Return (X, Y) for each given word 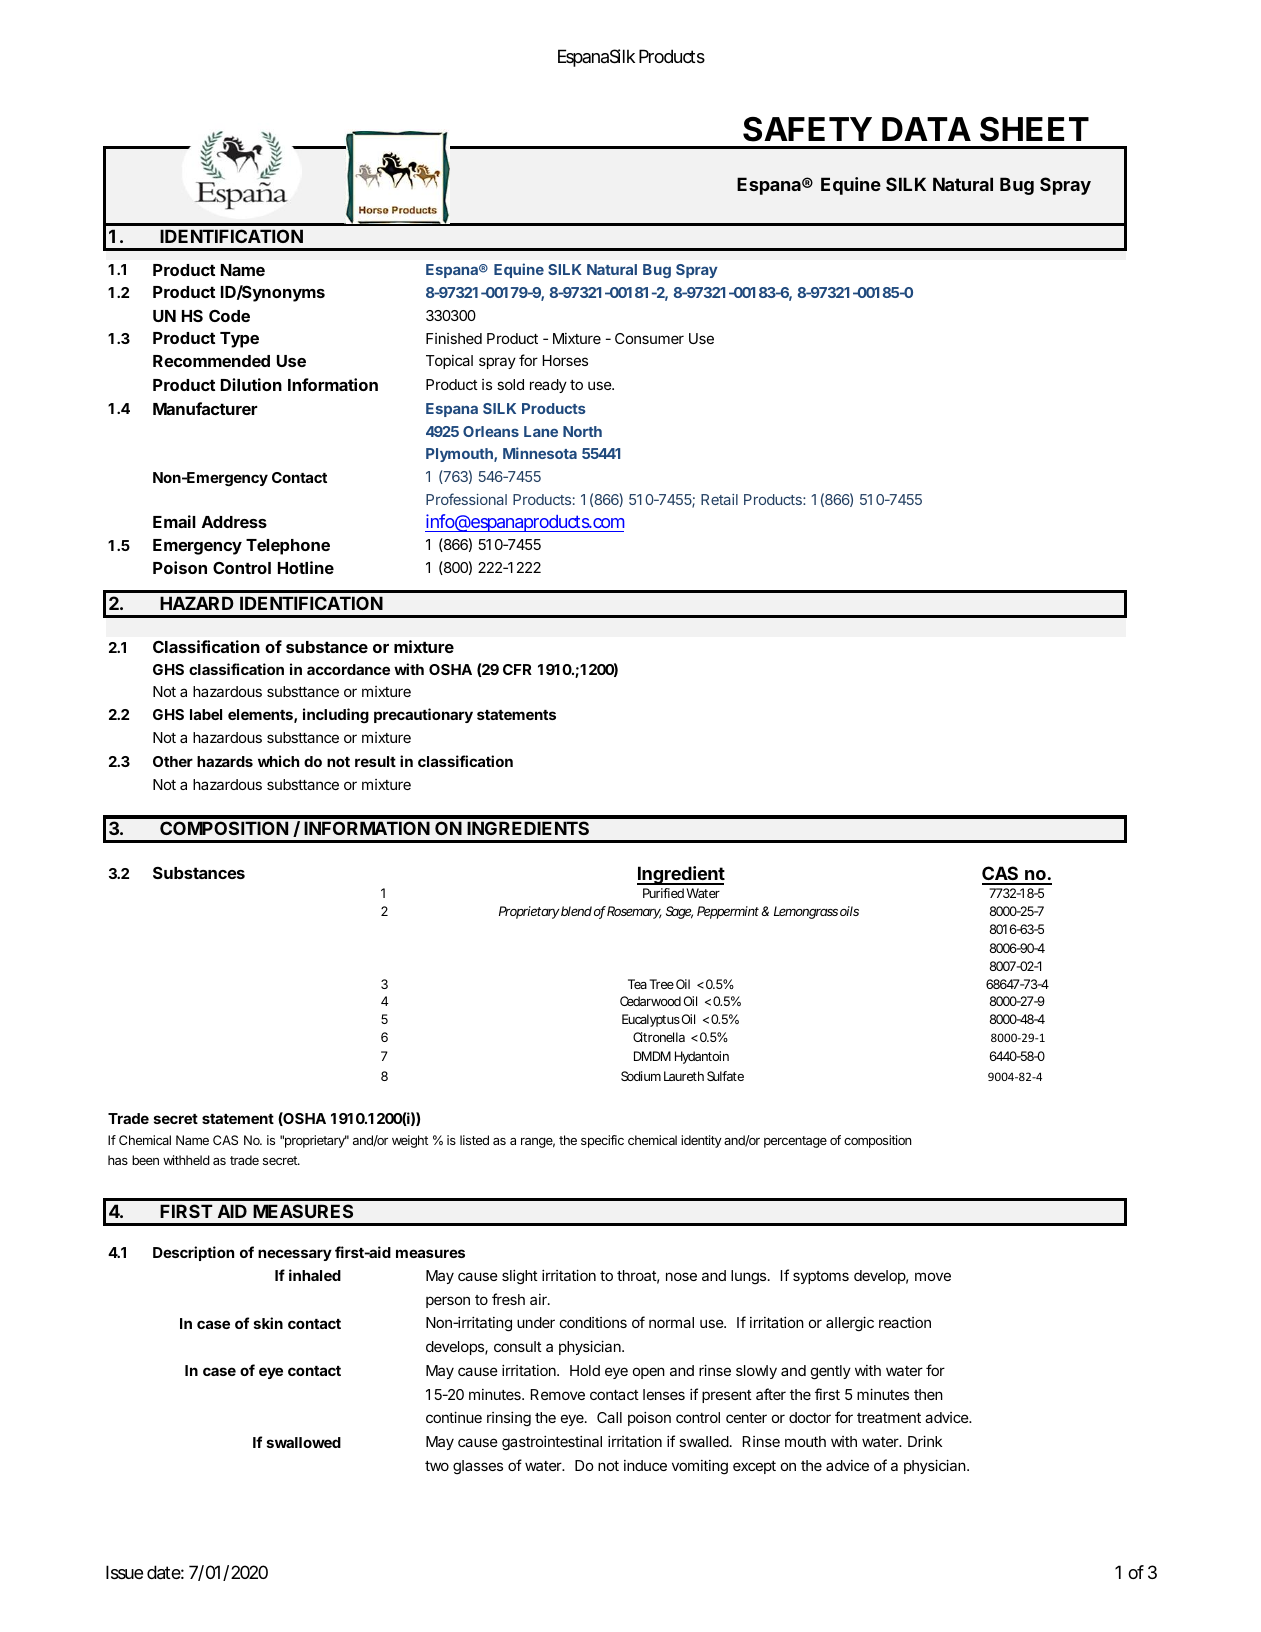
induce (645, 1465)
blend (576, 911)
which (278, 761)
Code (229, 316)
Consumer (649, 338)
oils (849, 911)
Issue (124, 1572)
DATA (926, 129)
